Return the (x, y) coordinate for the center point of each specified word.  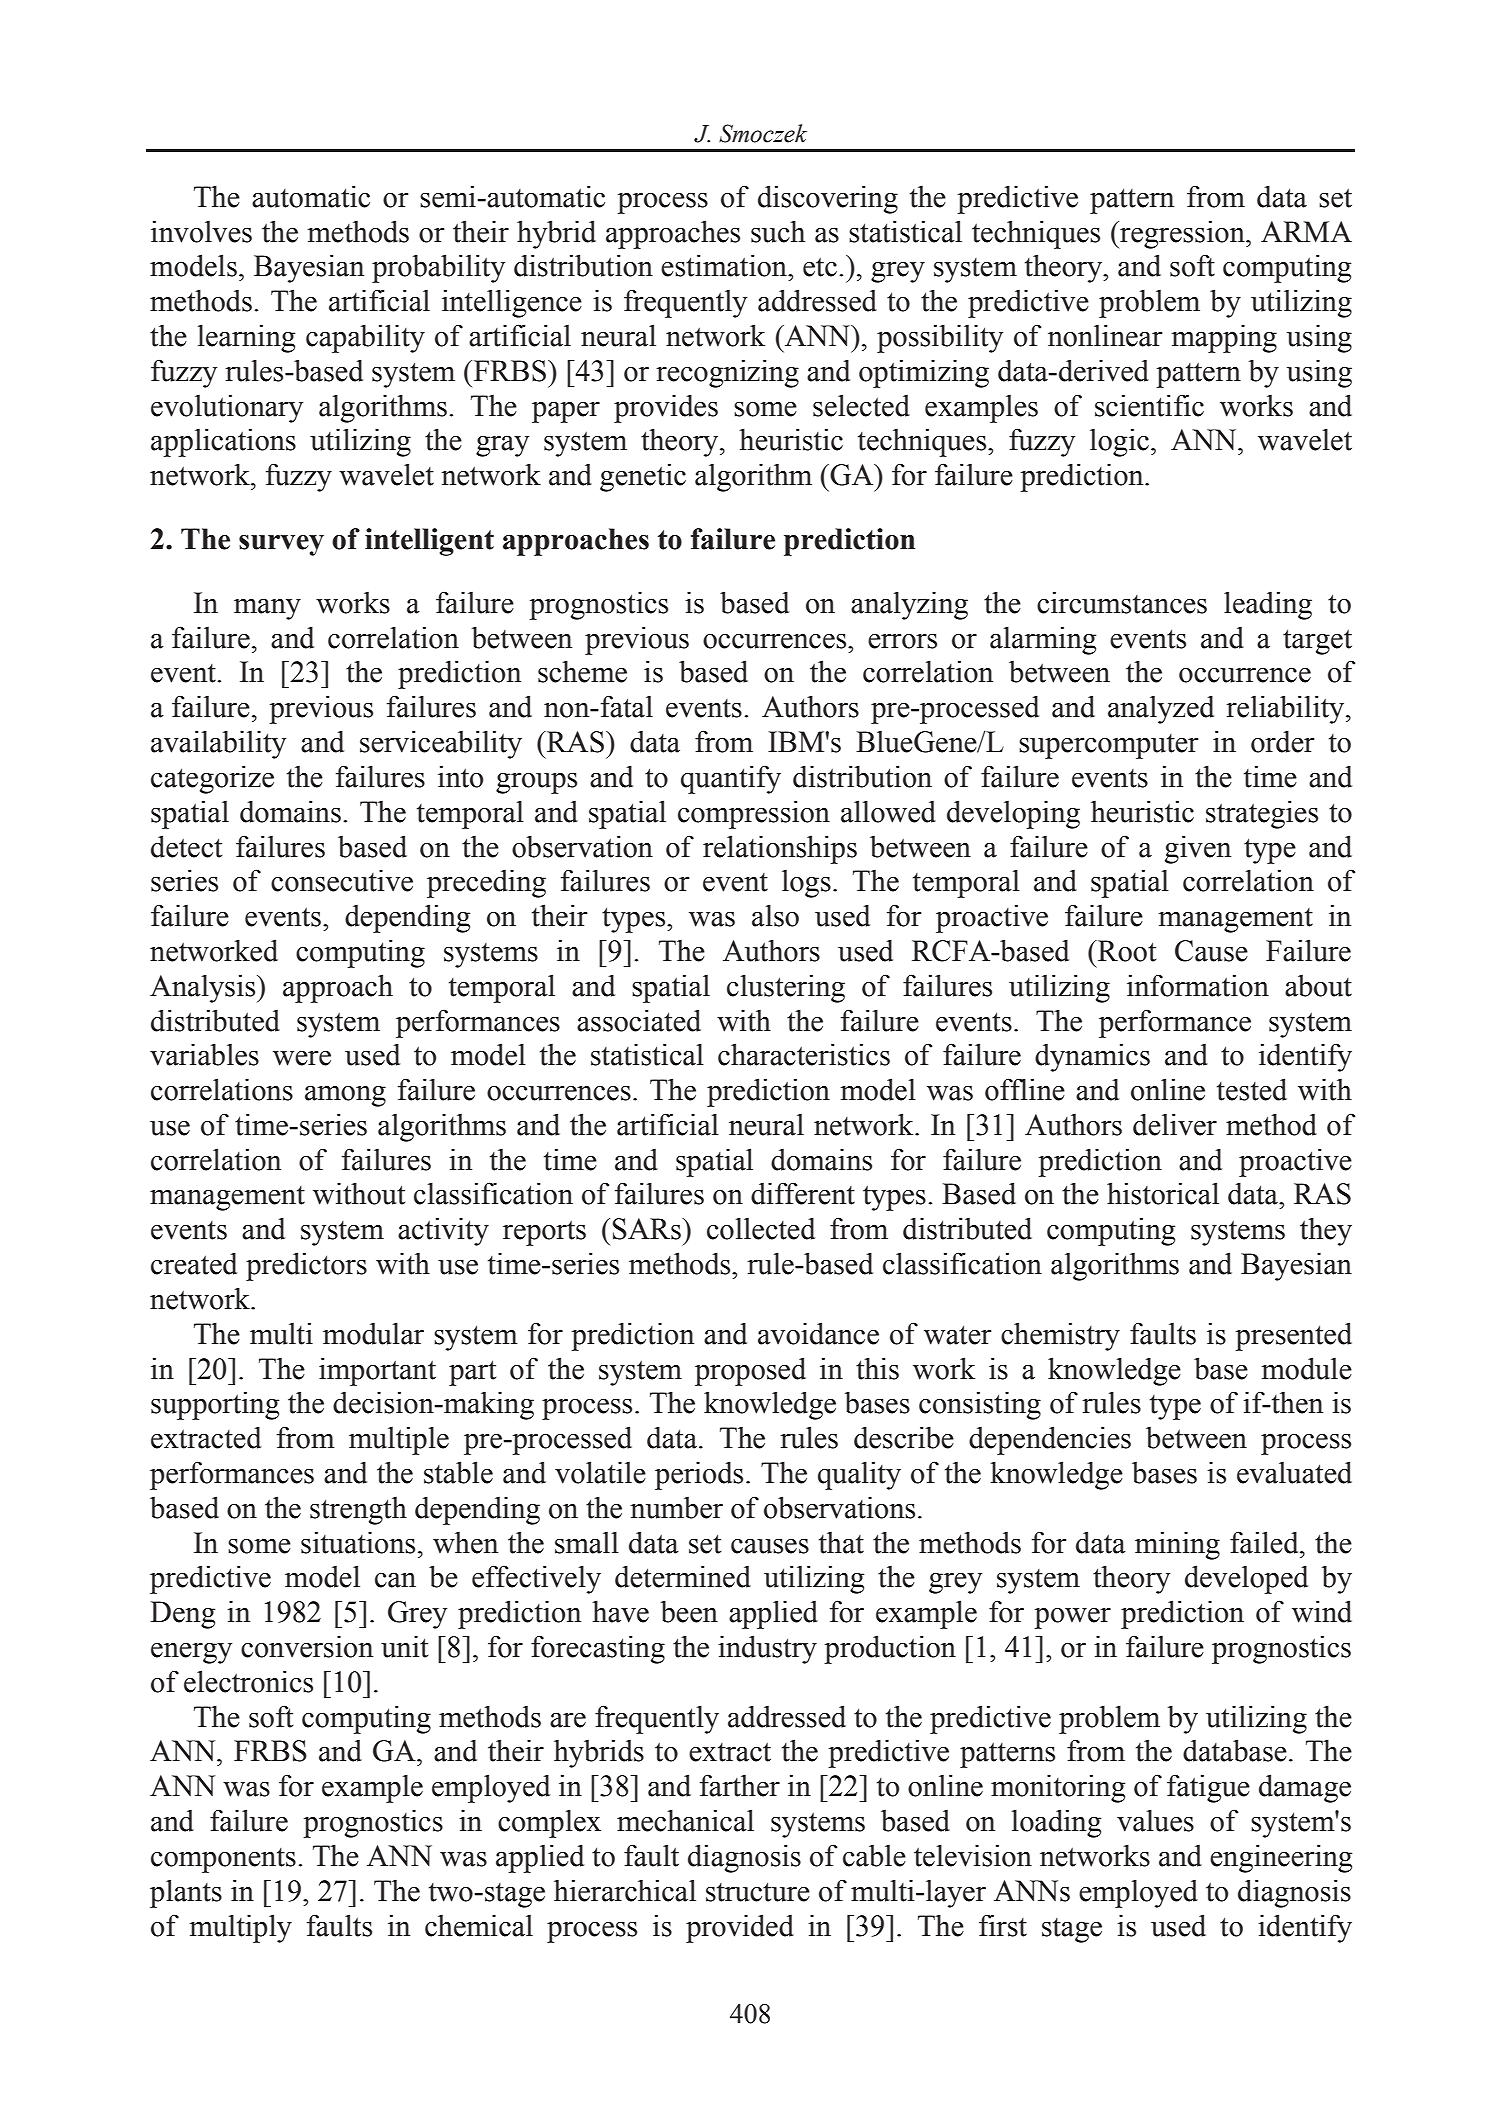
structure (758, 1892)
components (223, 1860)
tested (1252, 1089)
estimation (725, 265)
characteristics (804, 1054)
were (302, 1058)
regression (1182, 234)
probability (438, 268)
